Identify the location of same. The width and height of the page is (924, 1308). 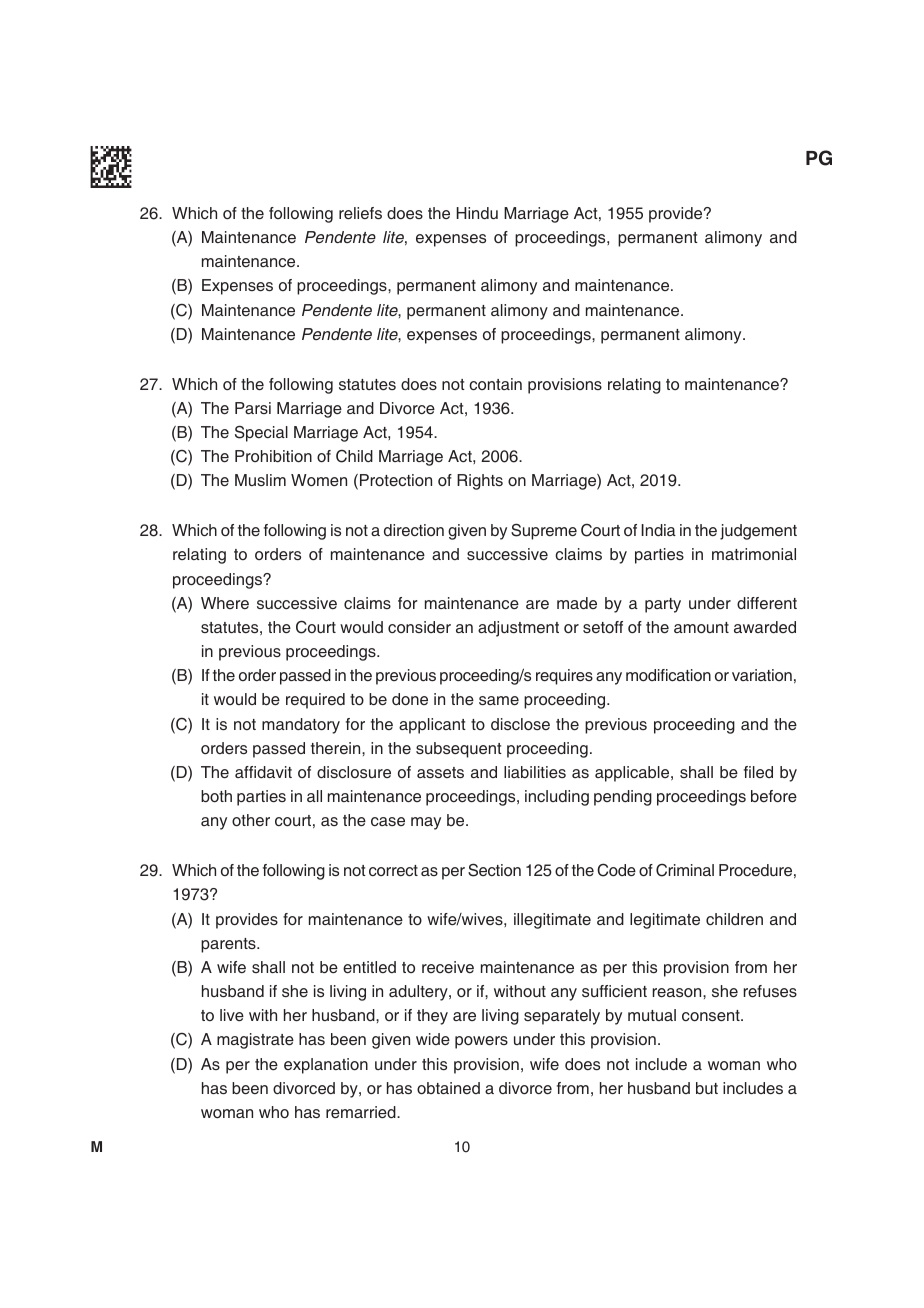
(499, 700).
